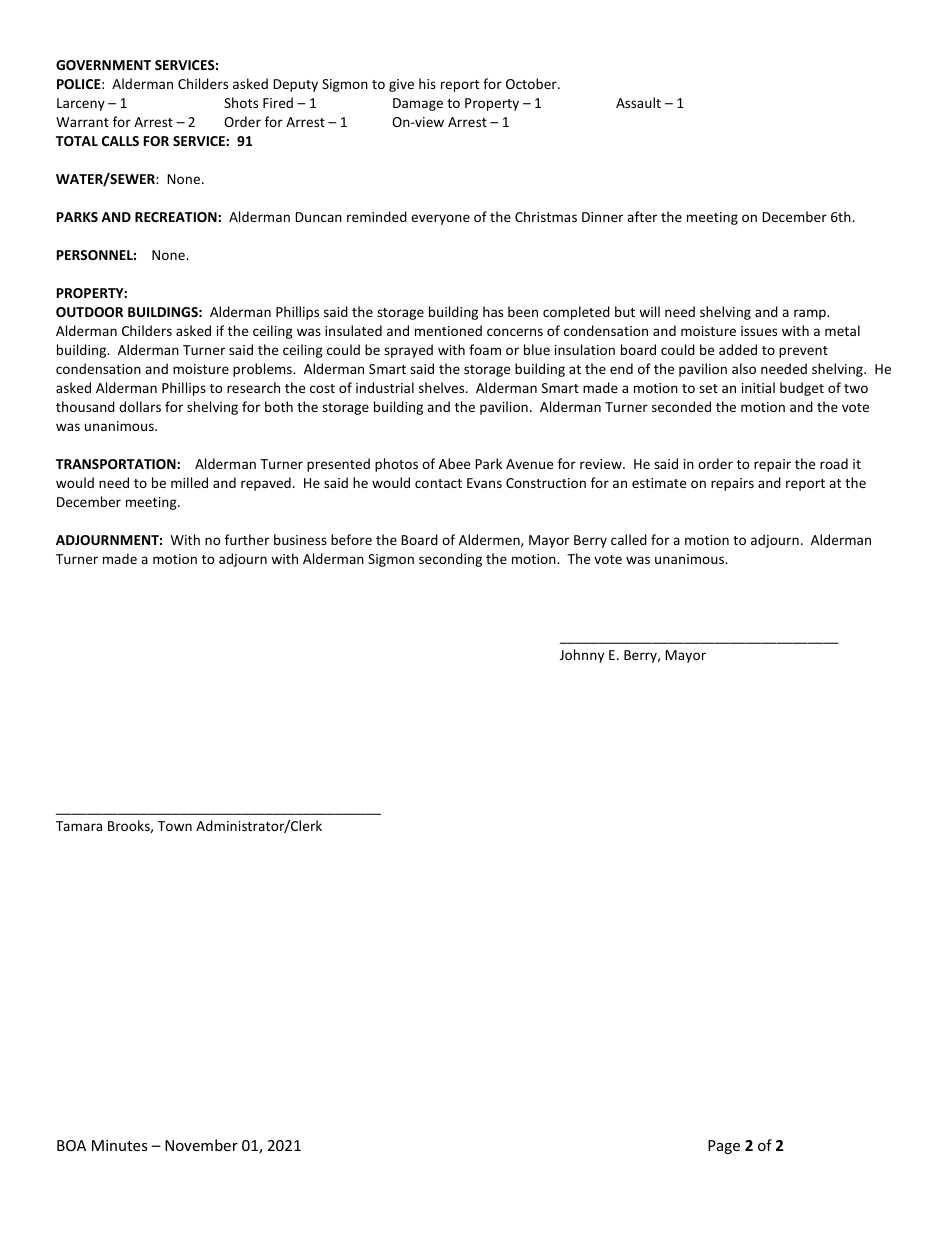 This image has height=1233, width=952. What do you see at coordinates (484, 483) in the image?
I see `Evans` at bounding box center [484, 483].
